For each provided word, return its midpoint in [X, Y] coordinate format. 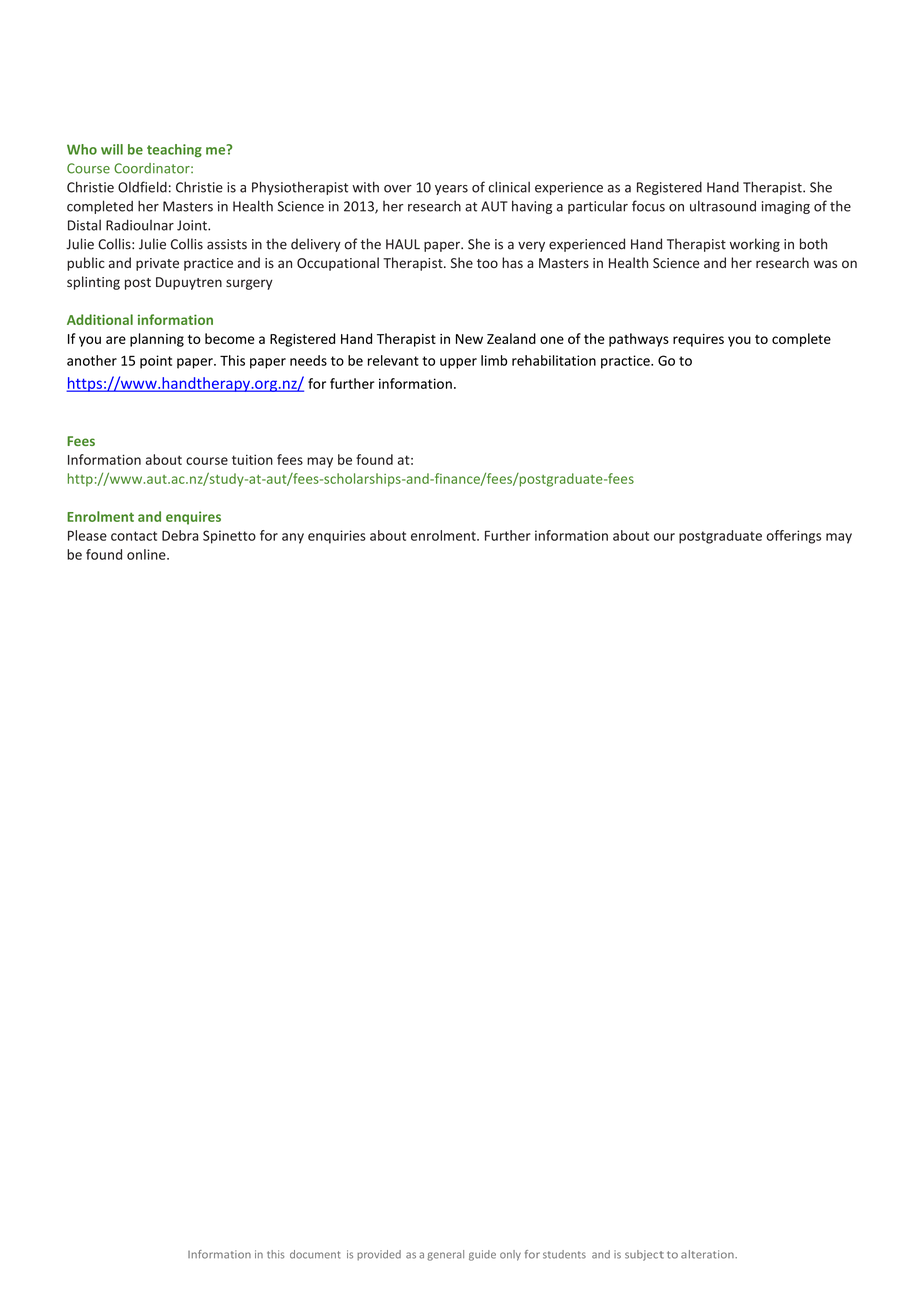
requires [698, 340]
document [315, 1254]
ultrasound [723, 206]
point [156, 362]
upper [458, 363]
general [445, 1255]
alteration [708, 1254]
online [147, 554]
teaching [174, 150]
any [293, 538]
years [451, 190]
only [510, 1255]
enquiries [337, 537]
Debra [180, 535]
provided [379, 1255]
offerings [793, 537]
